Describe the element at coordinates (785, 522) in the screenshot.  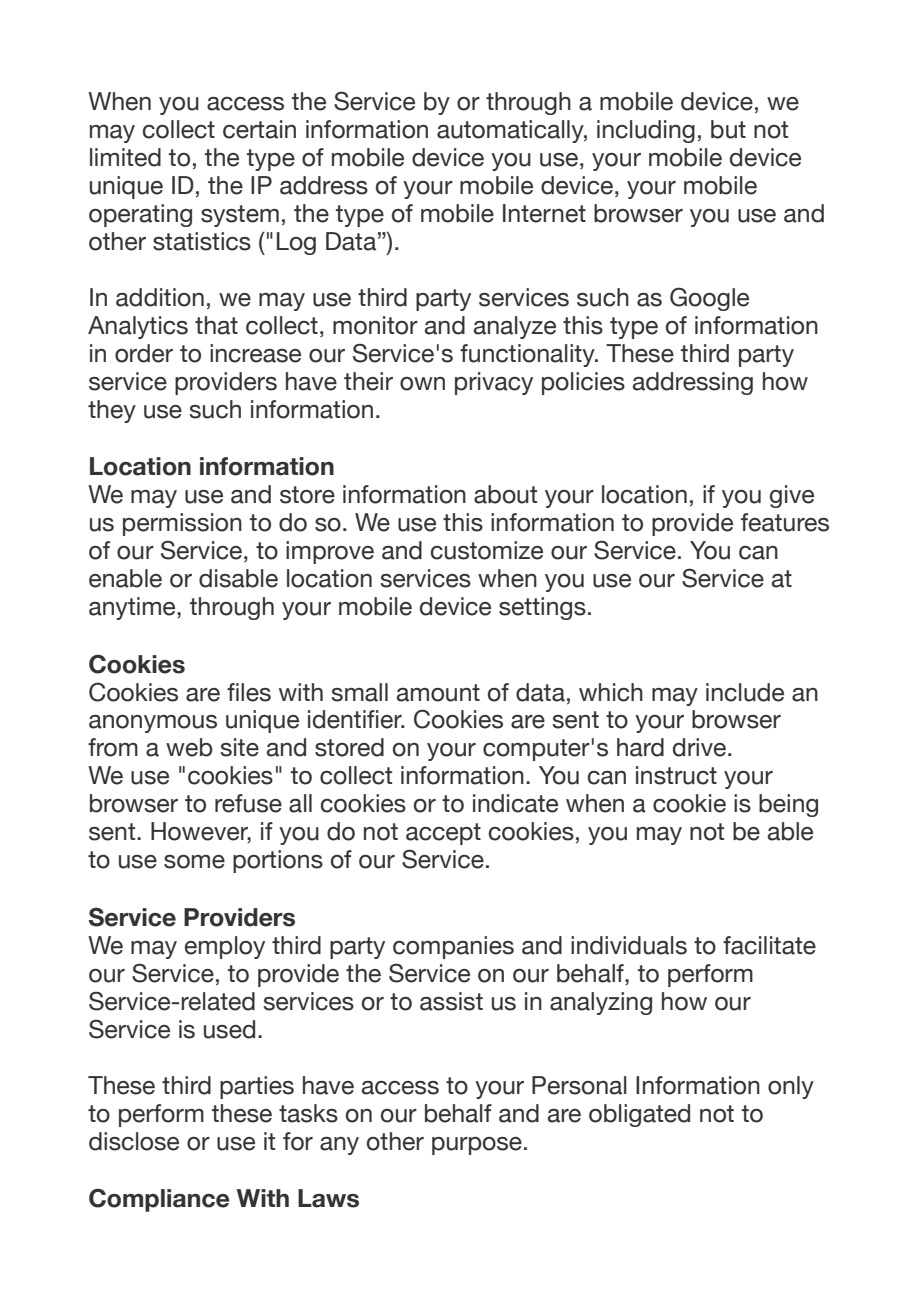
I see `features` at that location.
